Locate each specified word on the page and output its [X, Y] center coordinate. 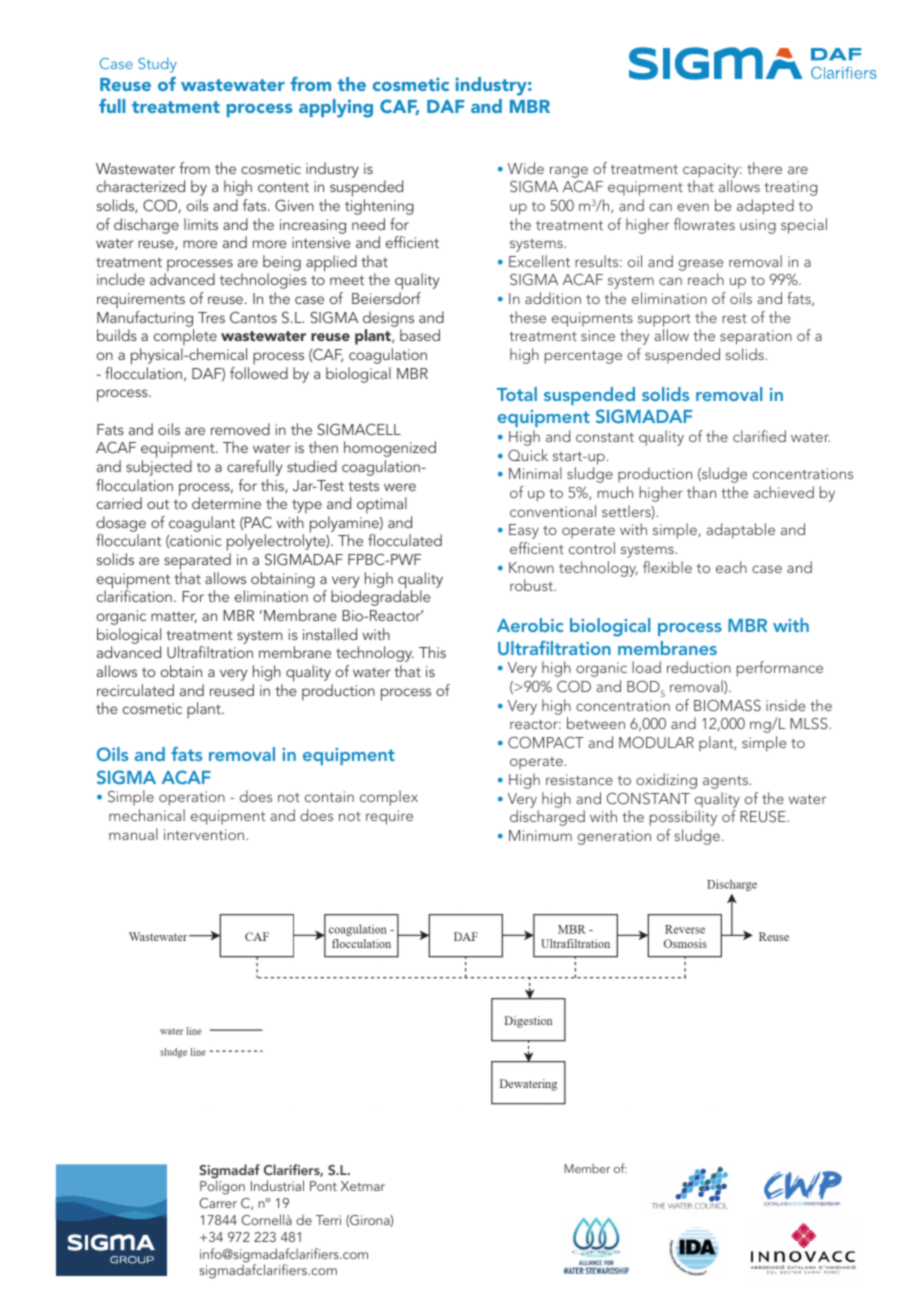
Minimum [540, 835]
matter [174, 617]
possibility [683, 818]
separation [756, 337]
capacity [712, 170]
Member [587, 1168]
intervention [205, 834]
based [420, 335]
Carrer [218, 1203]
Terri [328, 1220]
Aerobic [530, 625]
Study [157, 65]
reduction [699, 667]
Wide [526, 168]
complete [185, 339]
